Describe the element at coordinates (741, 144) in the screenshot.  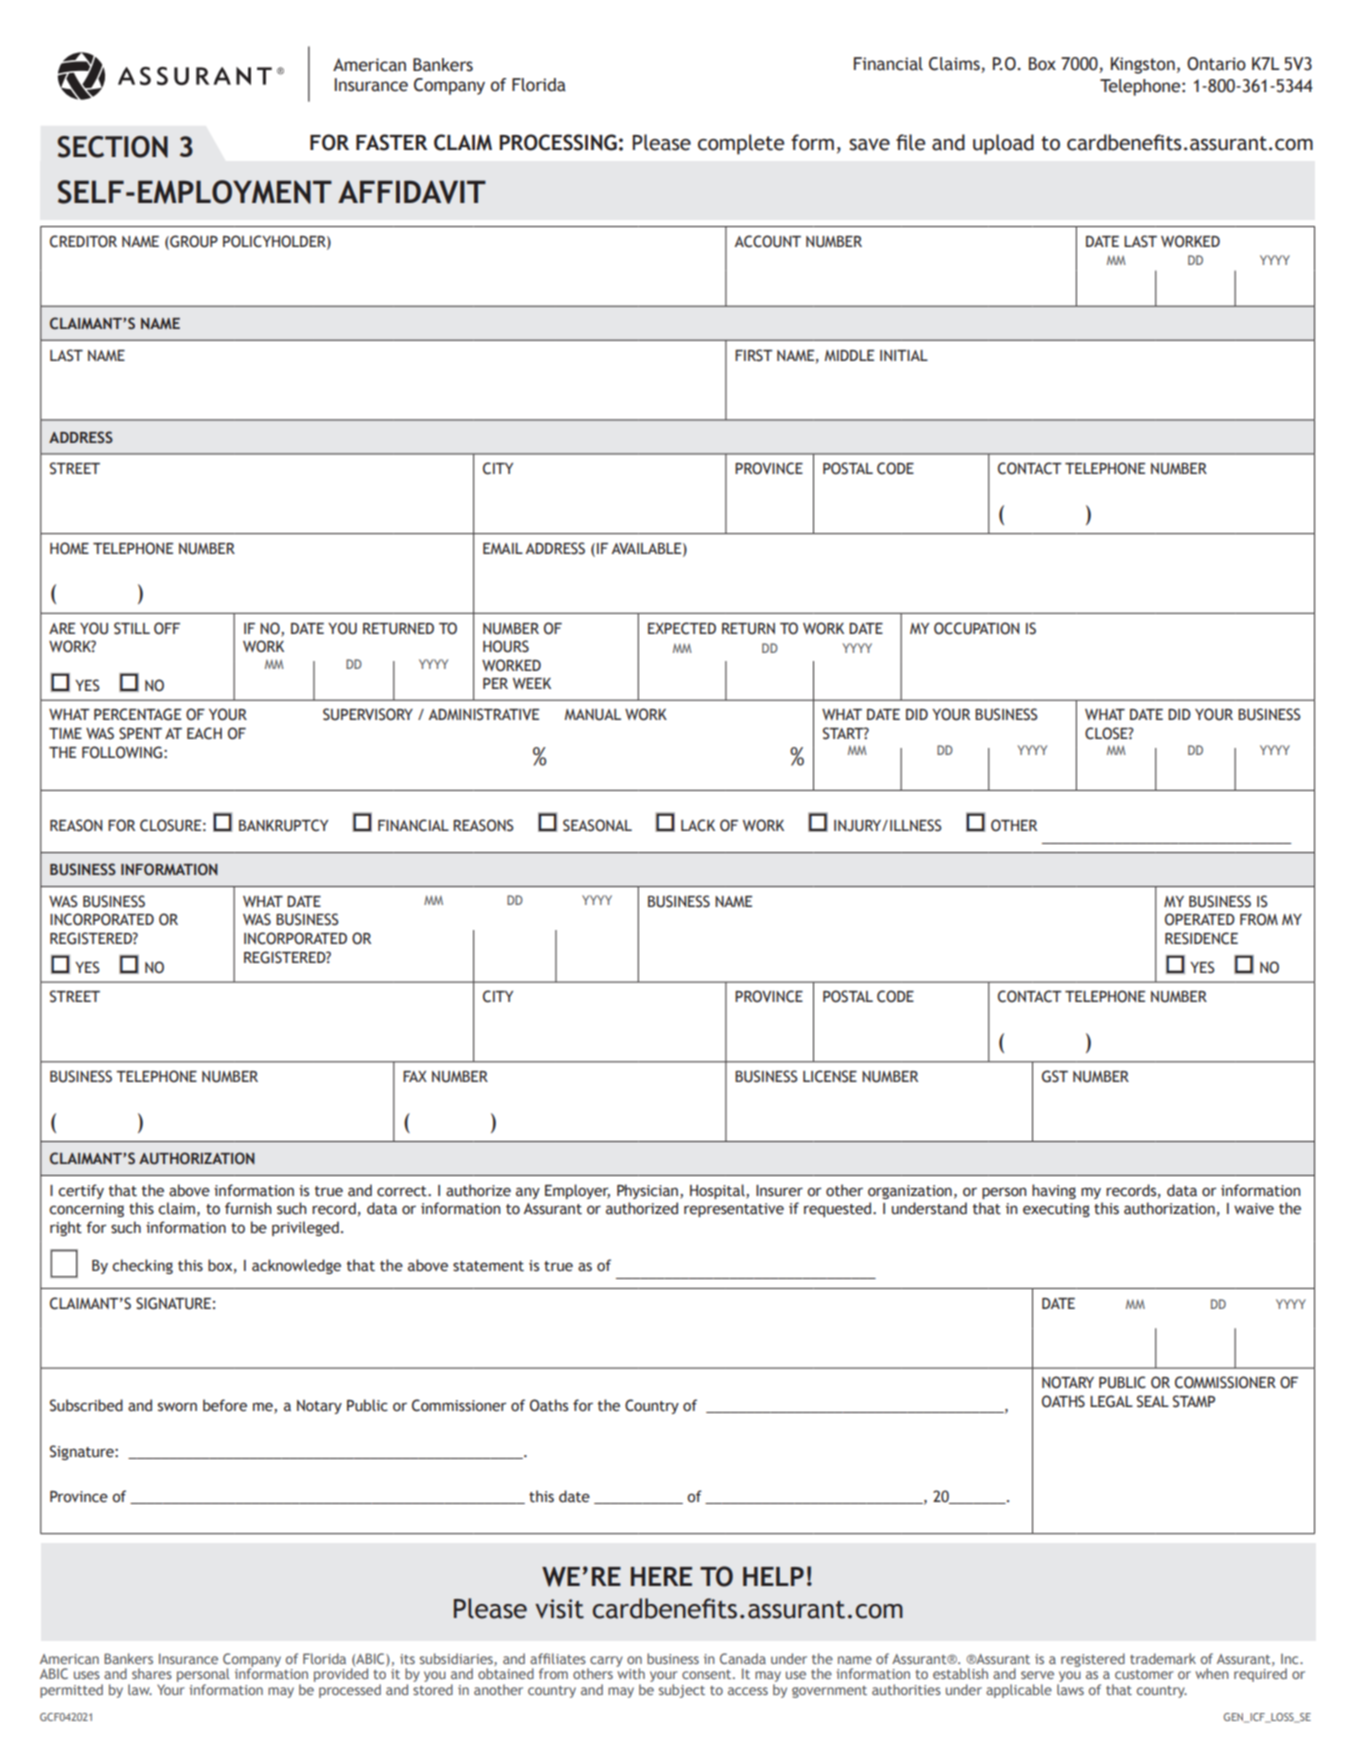
I see `complete` at that location.
